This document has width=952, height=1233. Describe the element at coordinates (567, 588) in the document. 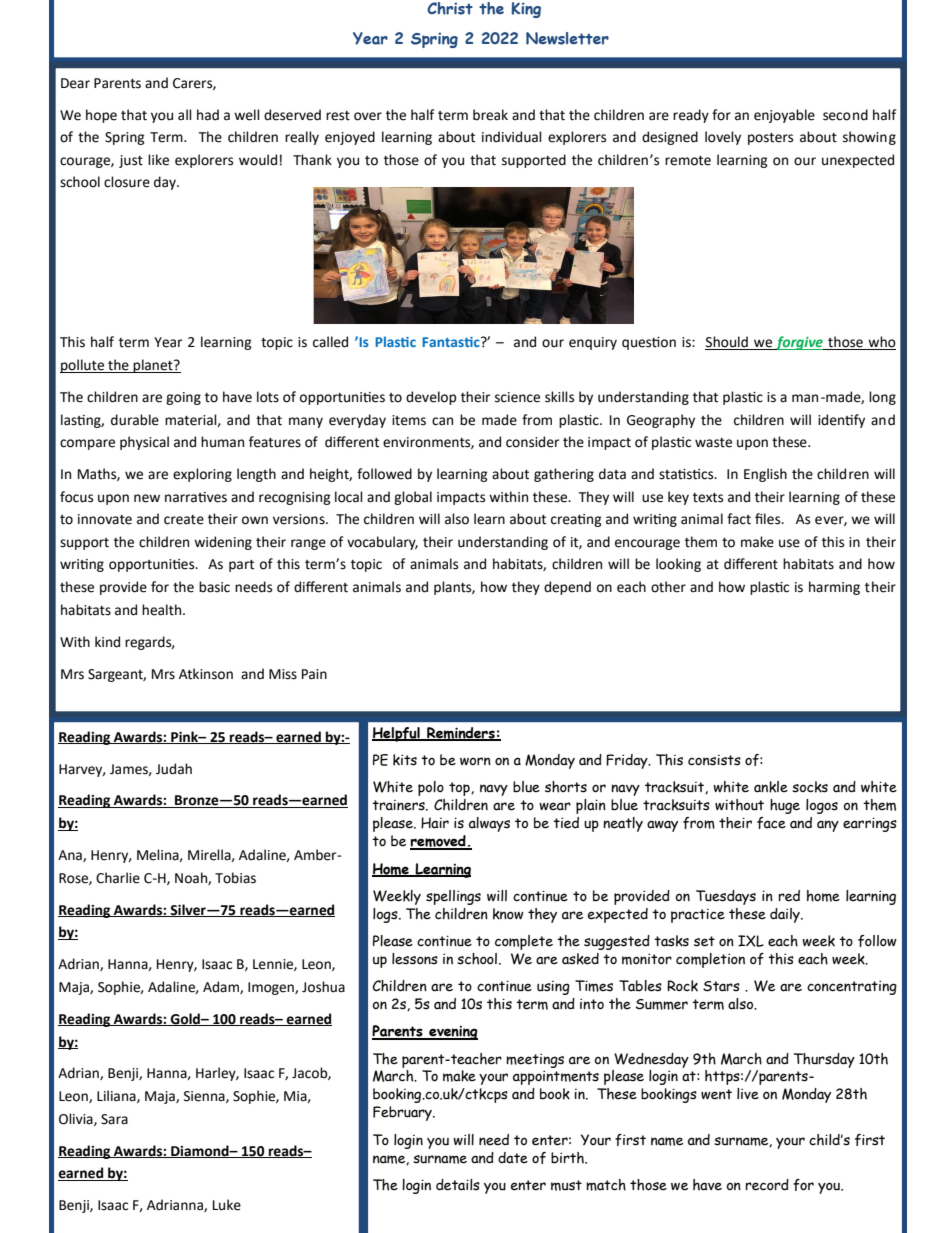

I see `depend` at that location.
